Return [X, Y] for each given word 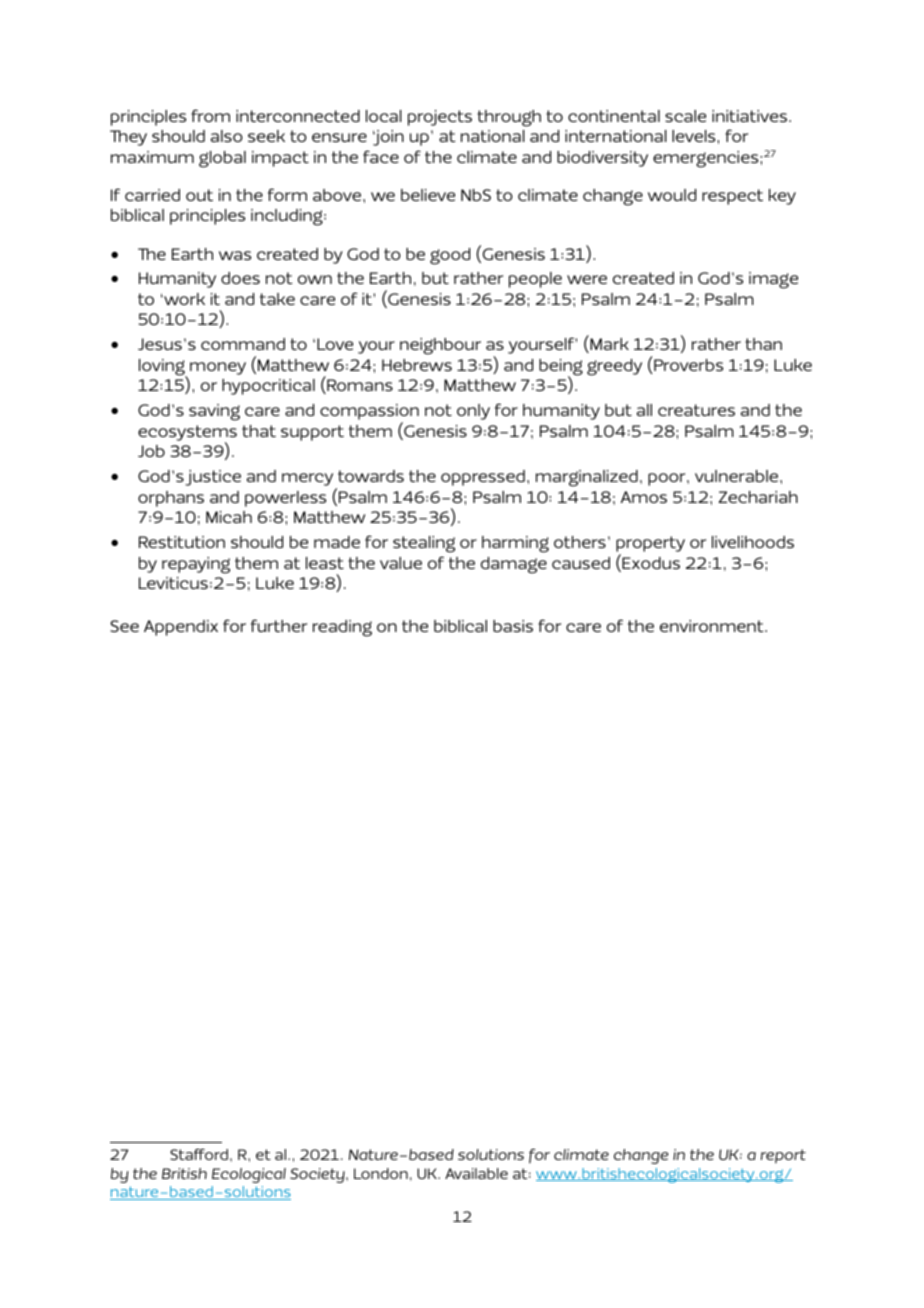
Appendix [181, 628]
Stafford [199, 1154]
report [783, 1156]
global [222, 159]
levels [695, 136]
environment [713, 626]
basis [513, 626]
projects [440, 118]
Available [476, 1173]
